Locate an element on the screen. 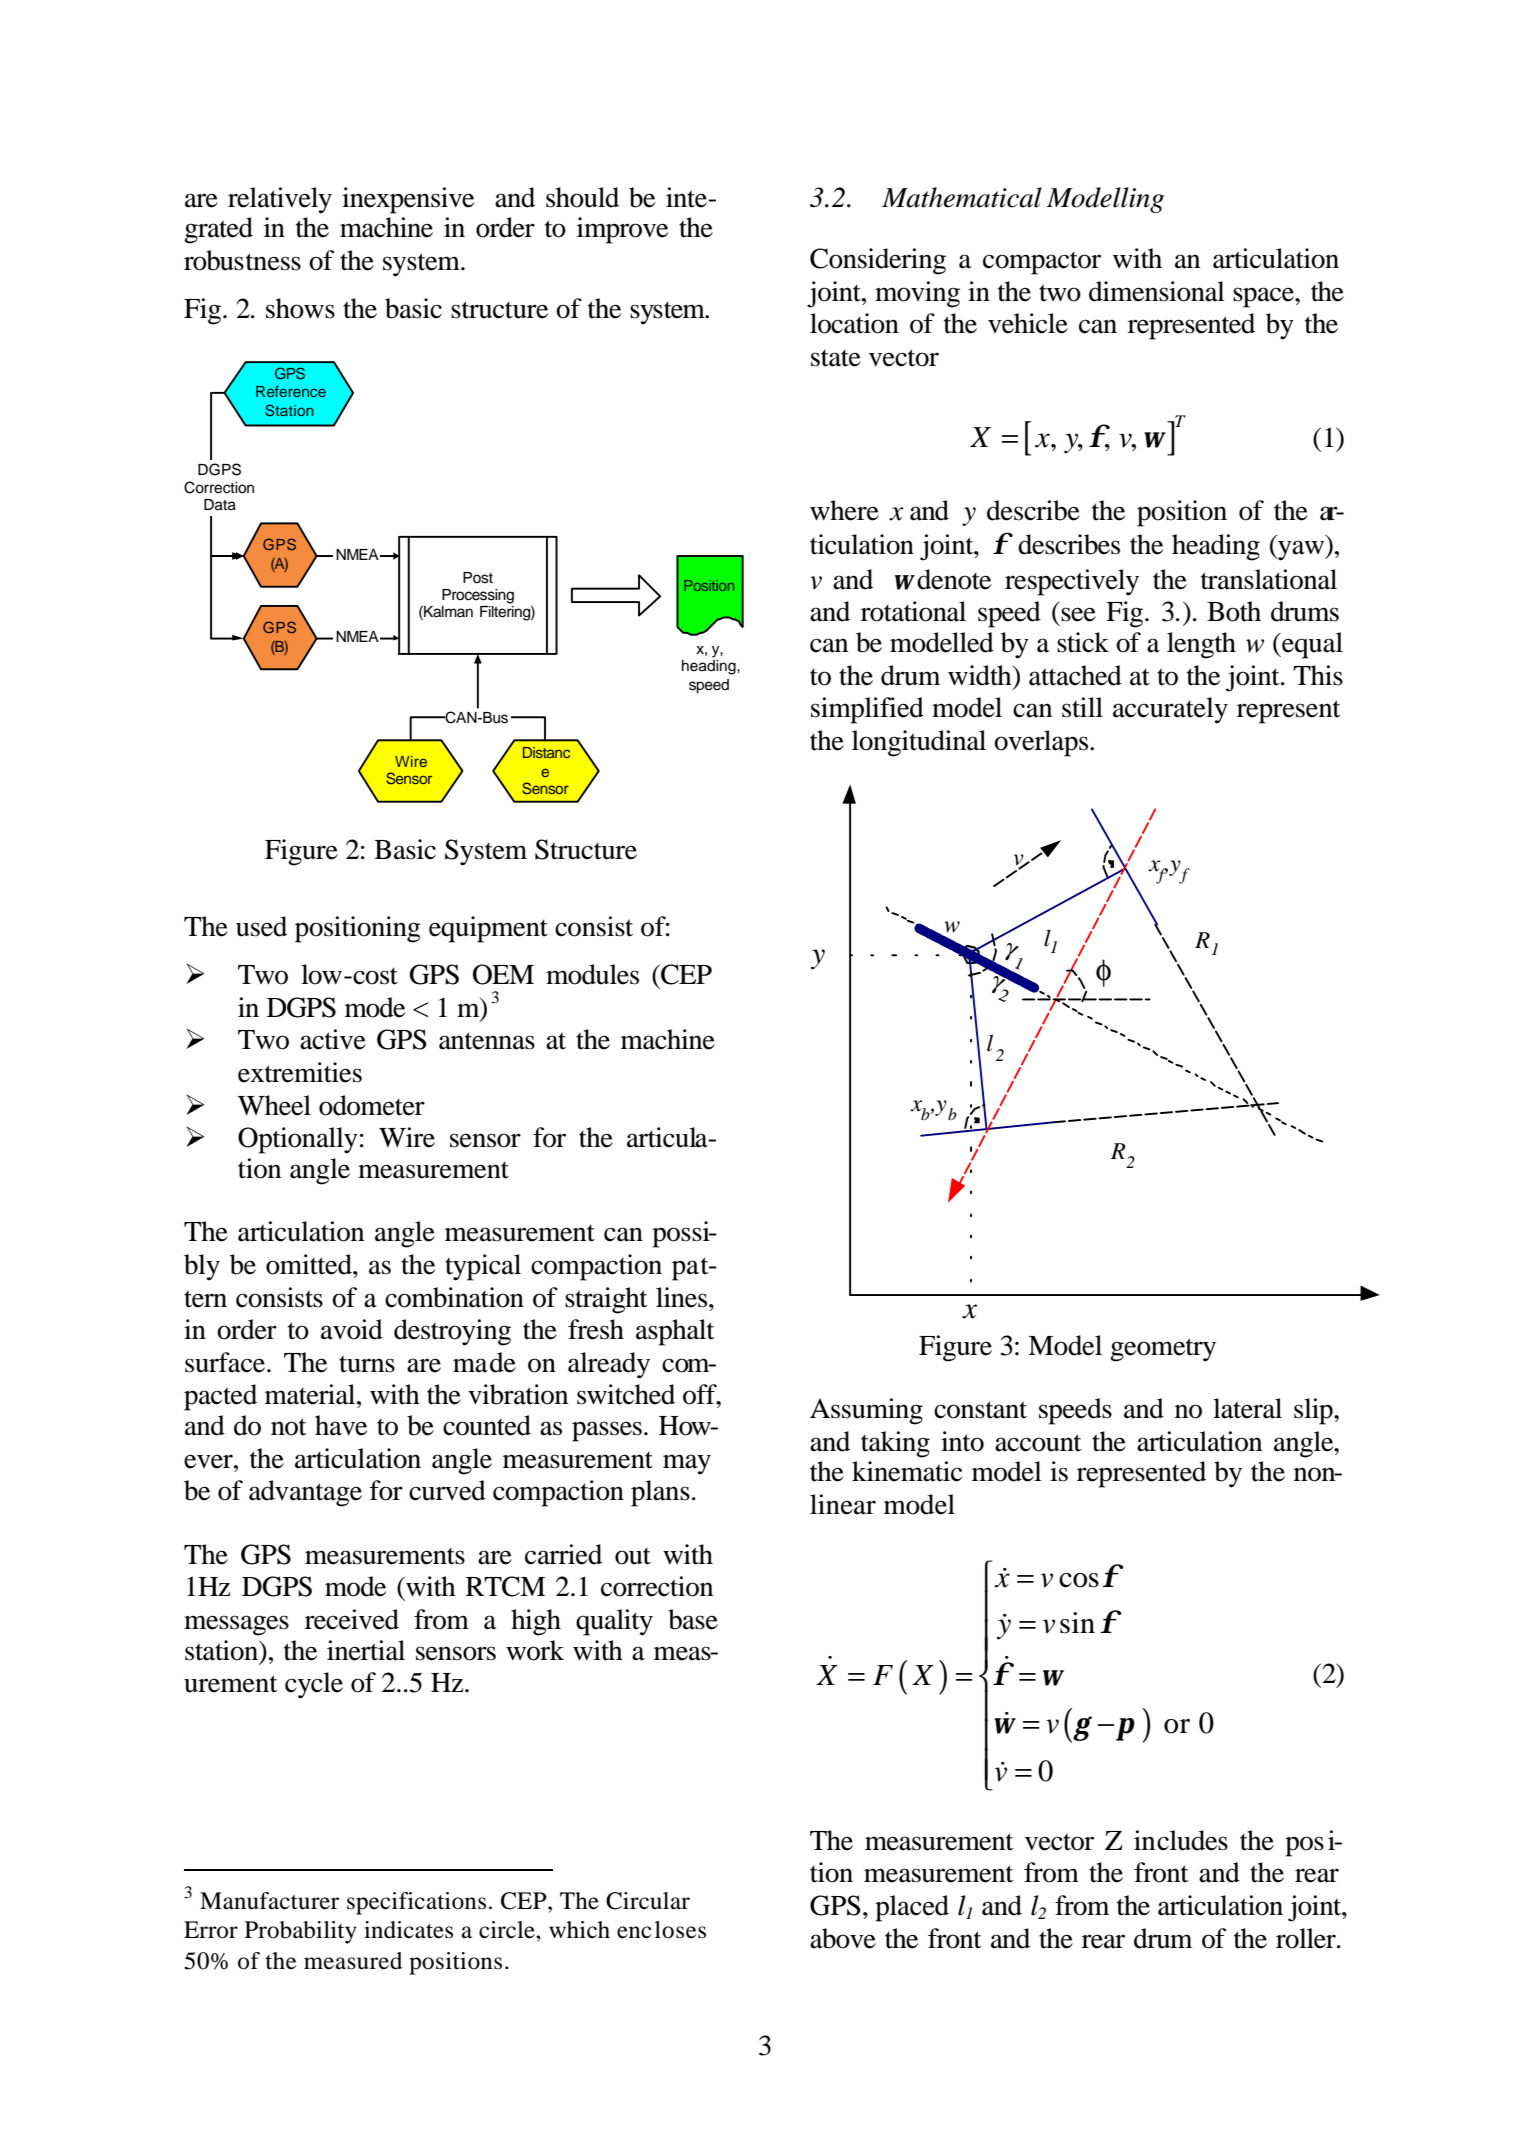  Processing is located at coordinates (478, 596).
